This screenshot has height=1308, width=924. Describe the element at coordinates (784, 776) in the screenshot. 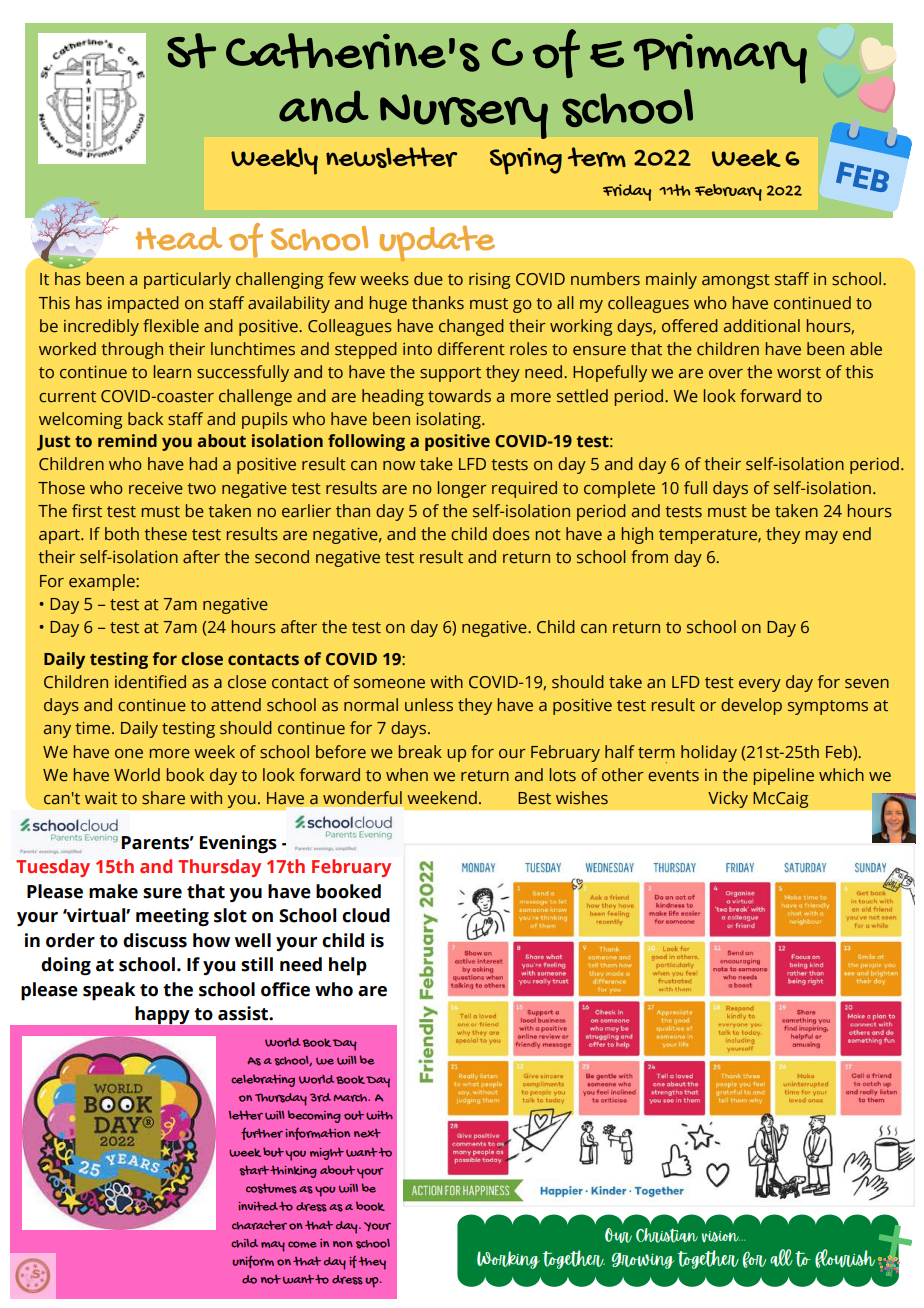

I see `pipeline` at that location.
